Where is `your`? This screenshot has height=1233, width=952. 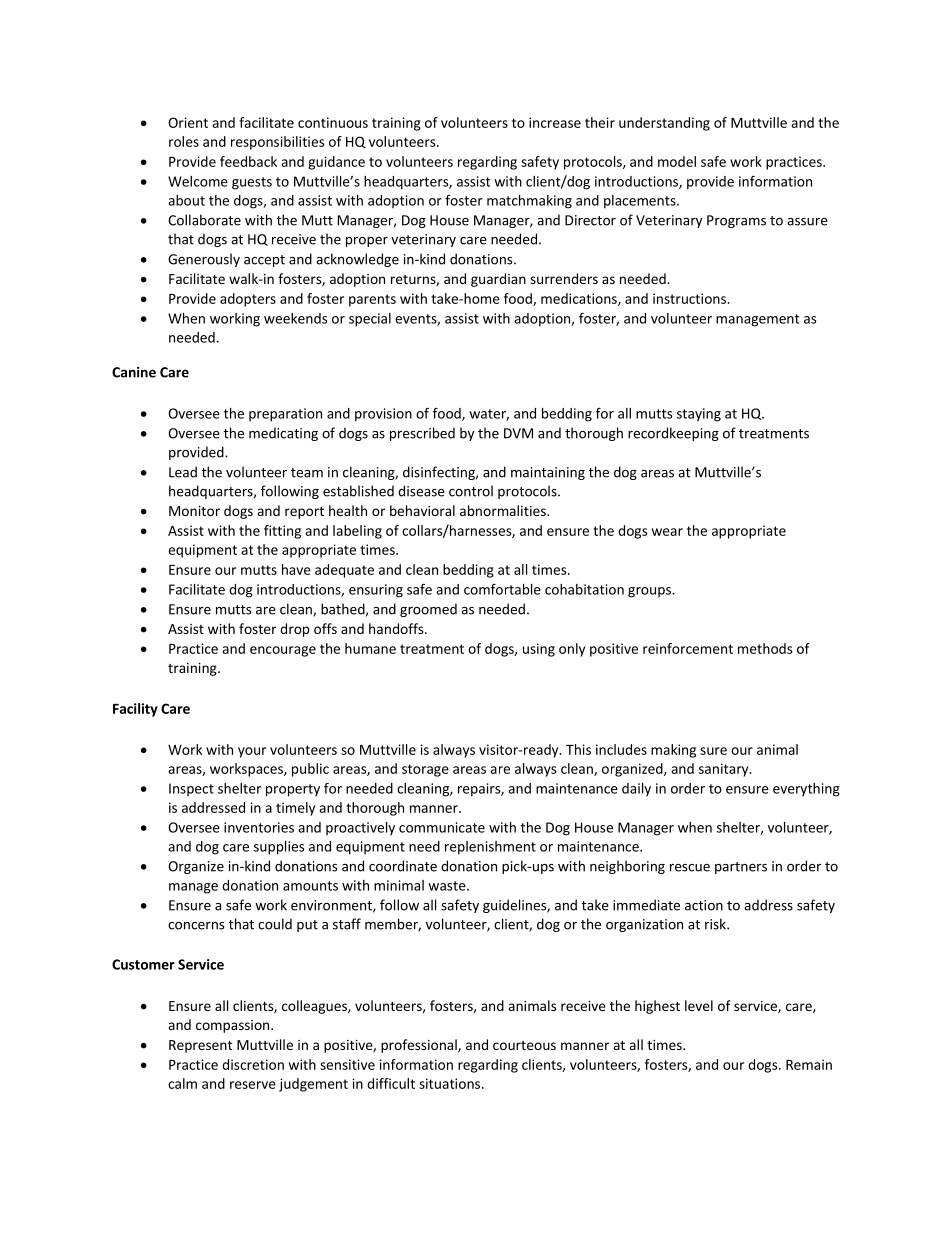 your is located at coordinates (252, 752).
